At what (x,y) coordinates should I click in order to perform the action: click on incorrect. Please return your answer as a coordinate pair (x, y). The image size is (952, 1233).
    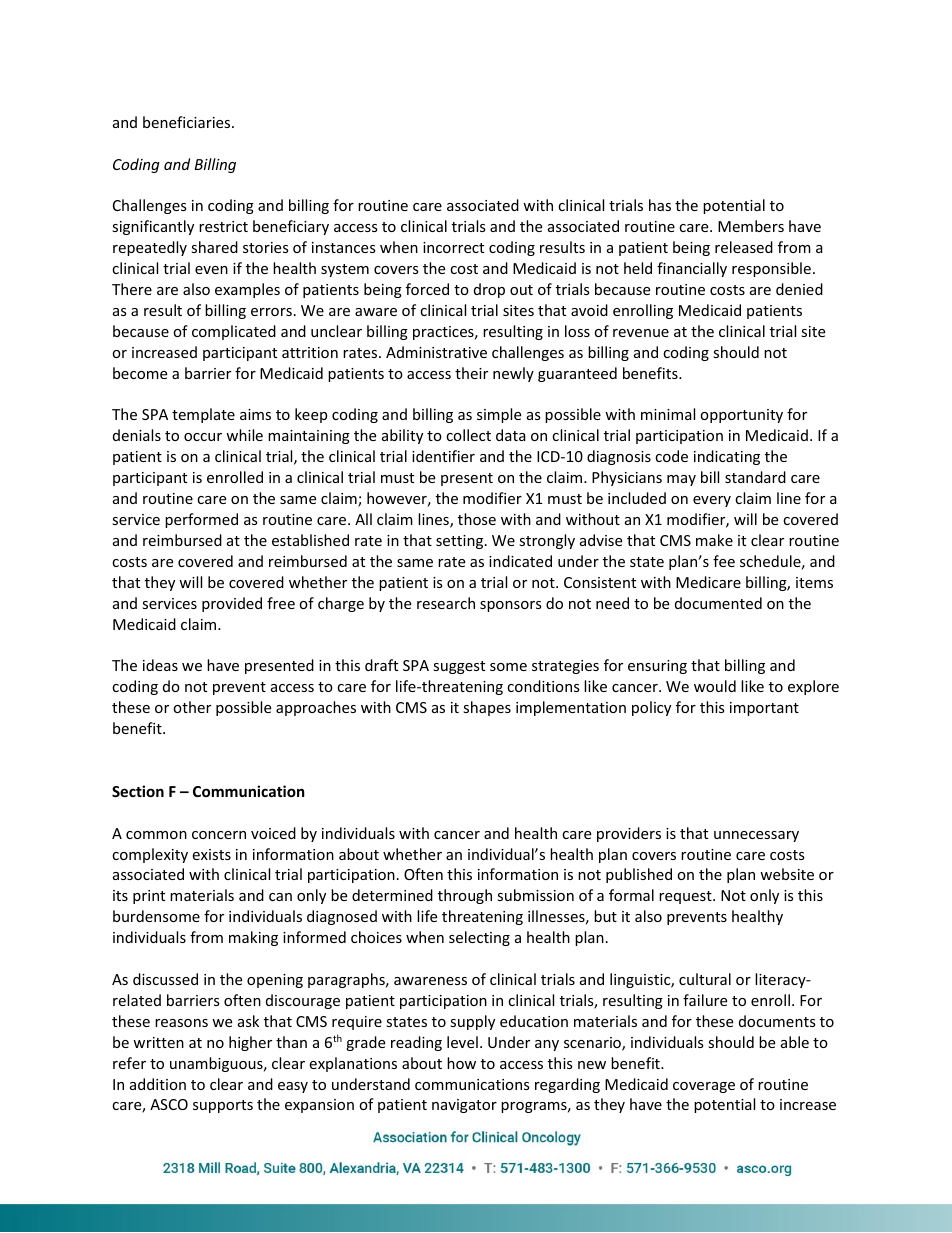
    Looking at the image, I should click on (453, 247).
